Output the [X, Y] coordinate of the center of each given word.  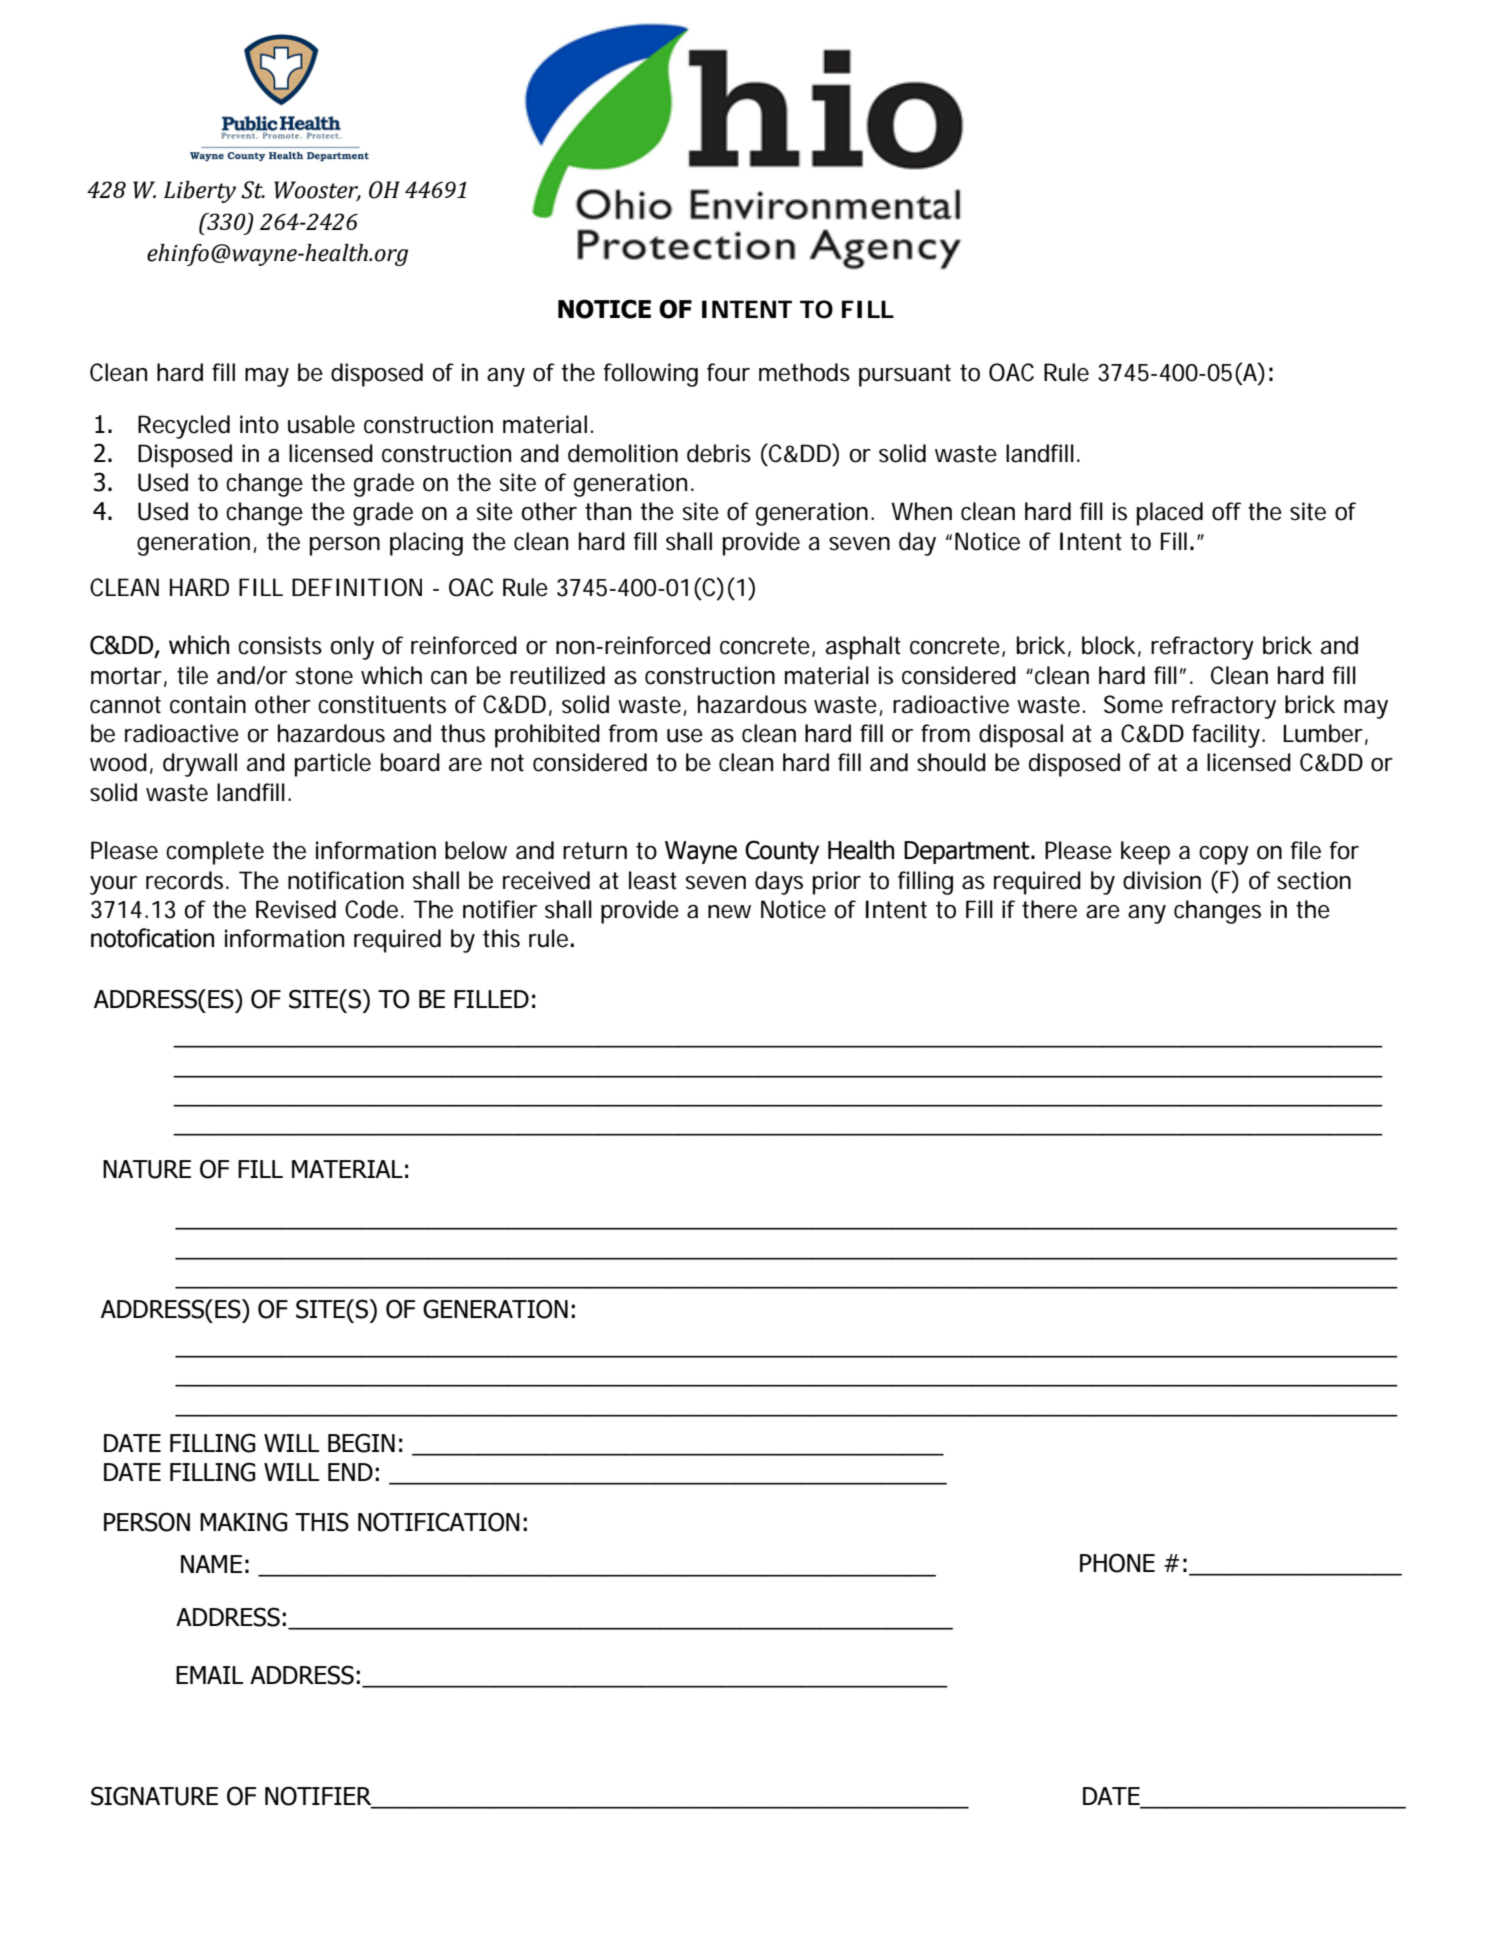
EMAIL [209, 1675]
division [1162, 880]
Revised [296, 909]
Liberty [200, 192]
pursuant [905, 375]
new [729, 912]
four [728, 372]
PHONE [1117, 1563]
